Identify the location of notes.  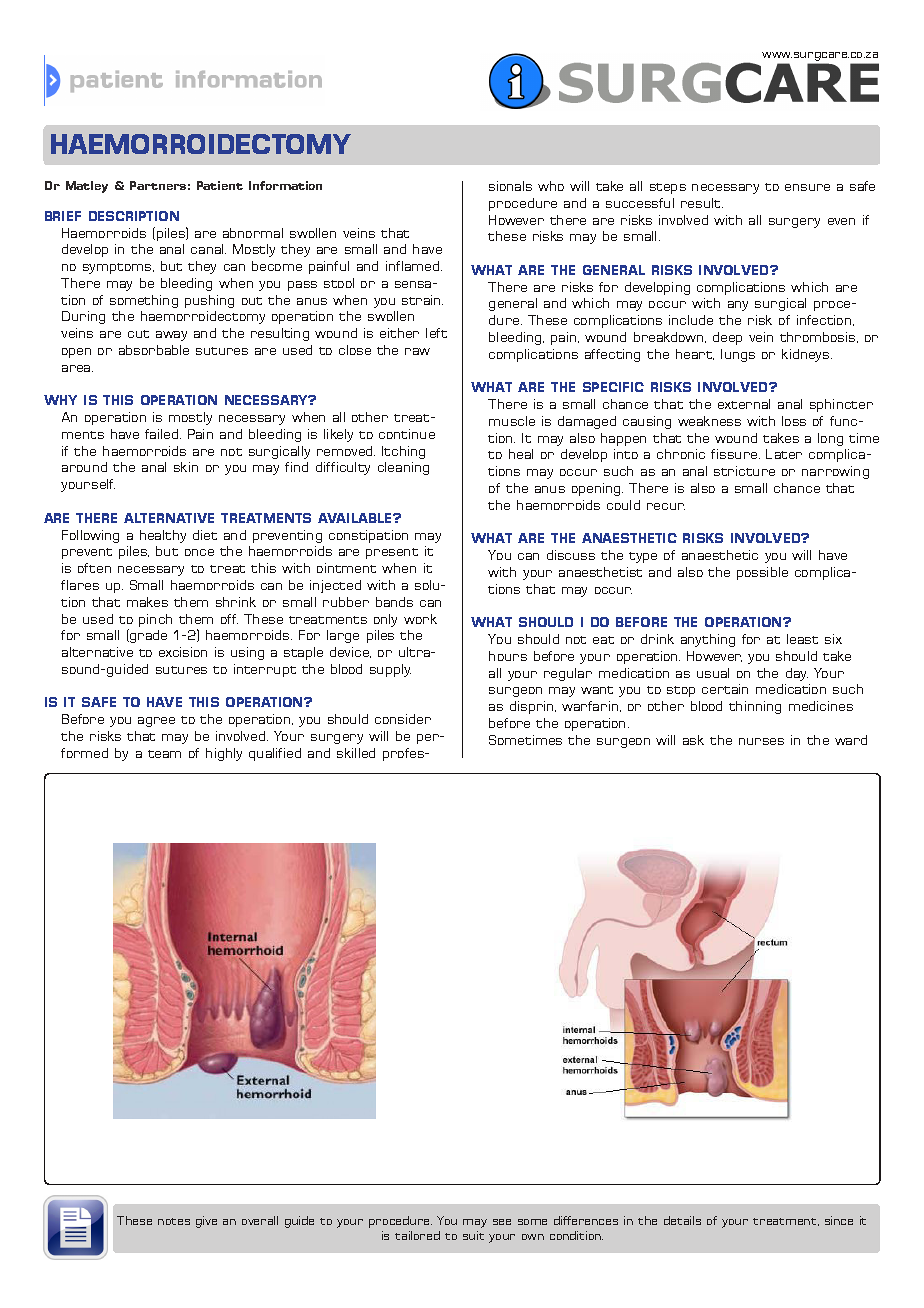
(174, 1221).
